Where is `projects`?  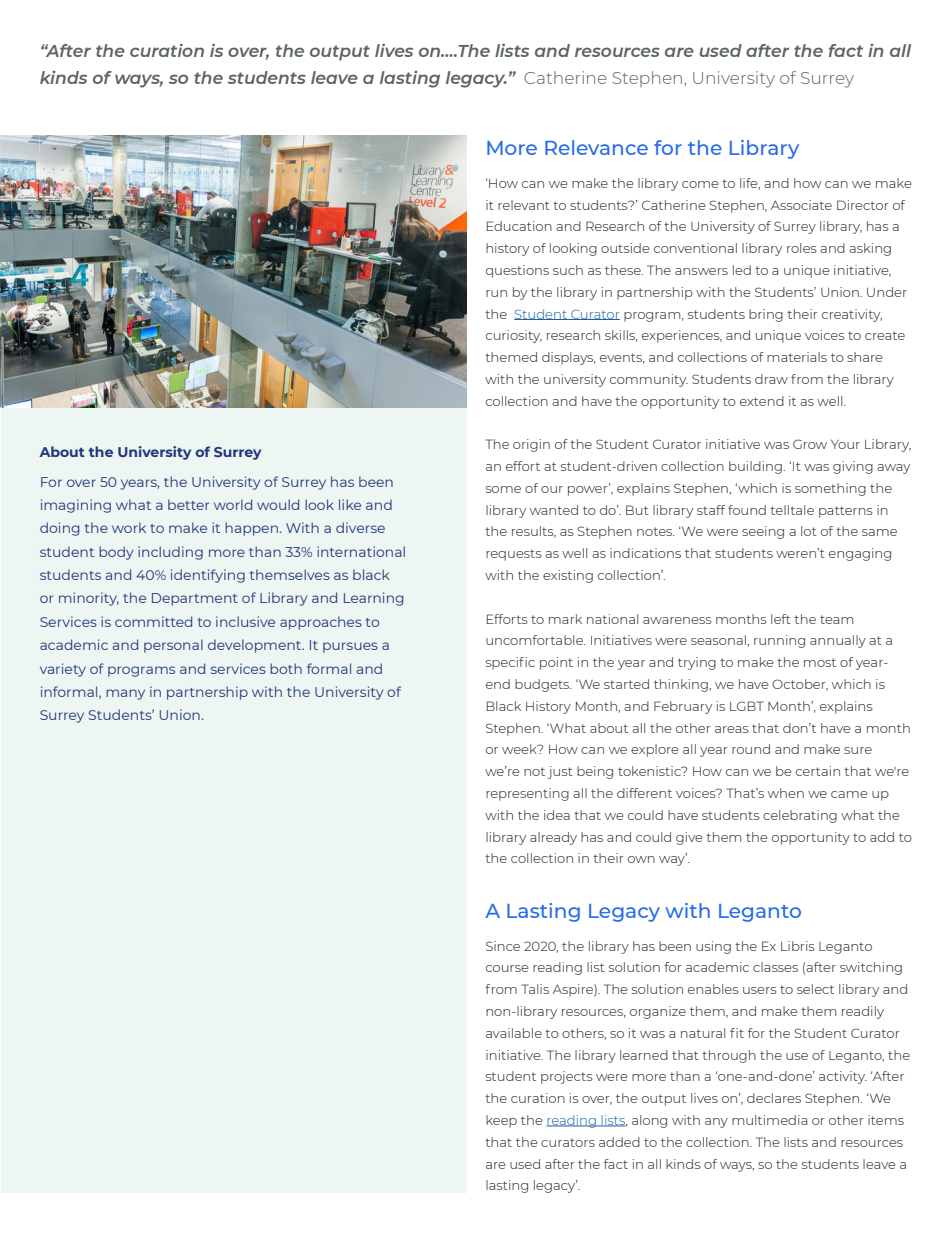 projects is located at coordinates (567, 1077).
